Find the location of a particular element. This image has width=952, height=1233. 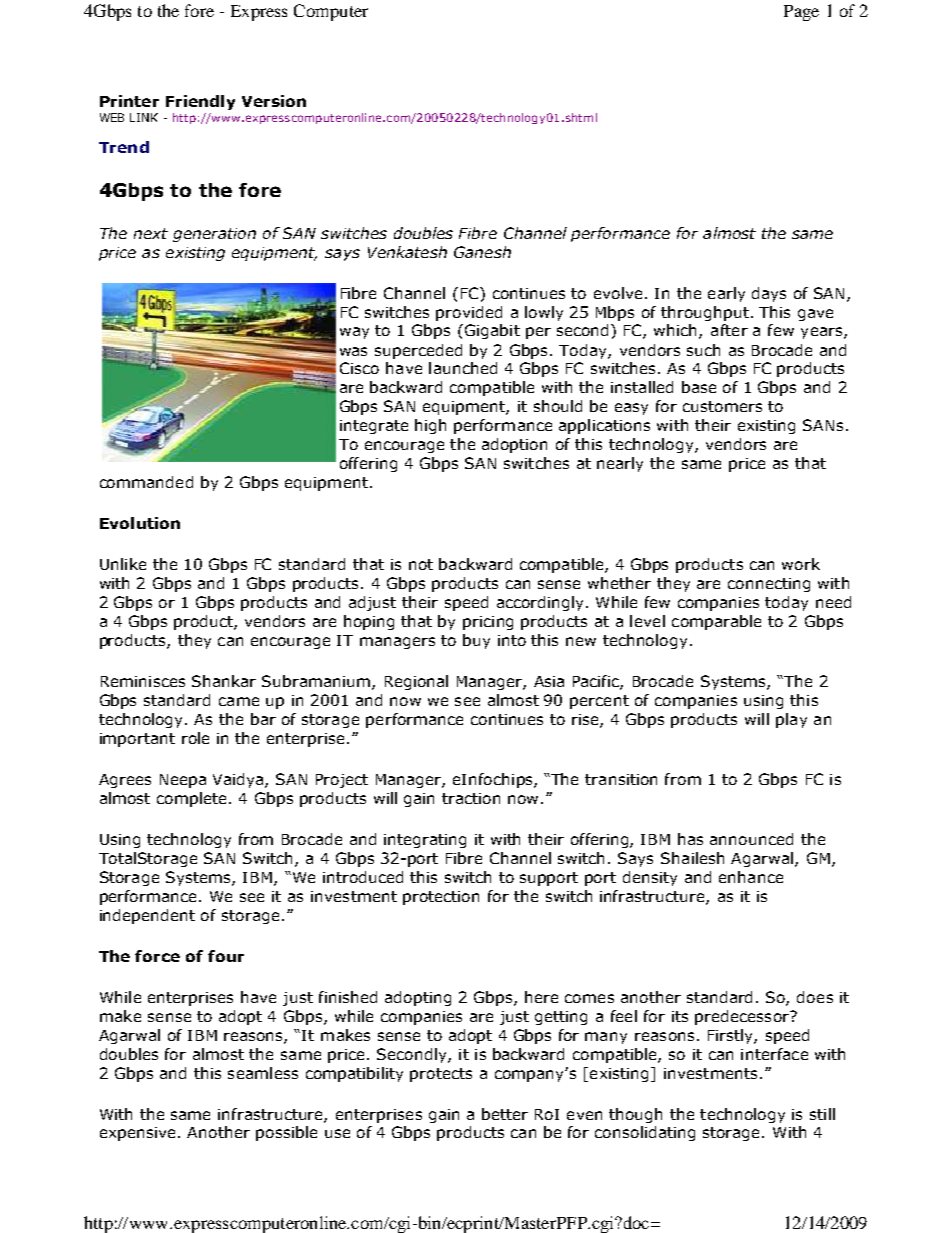

expensive is located at coordinates (139, 1134).
